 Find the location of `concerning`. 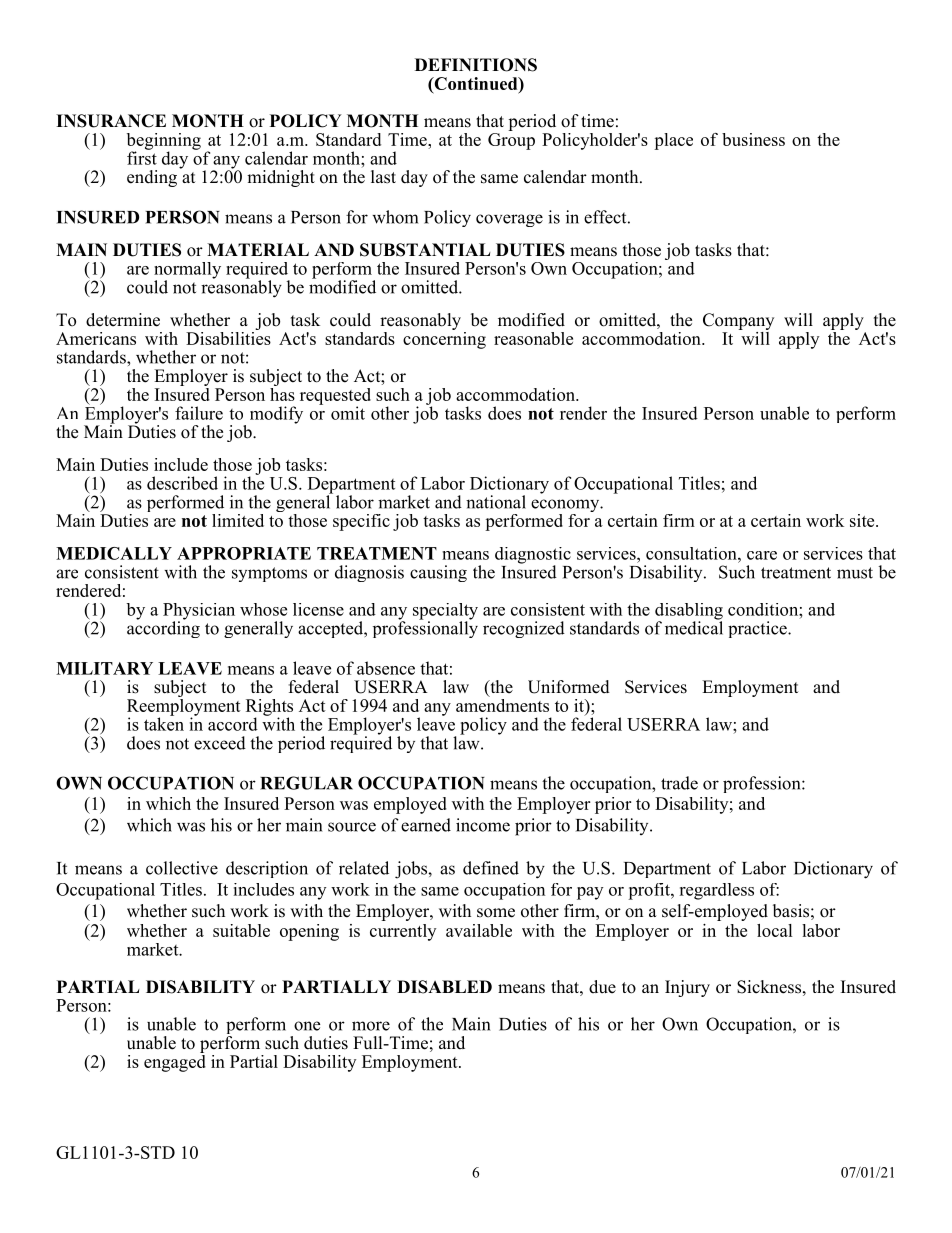

concerning is located at coordinates (444, 339).
